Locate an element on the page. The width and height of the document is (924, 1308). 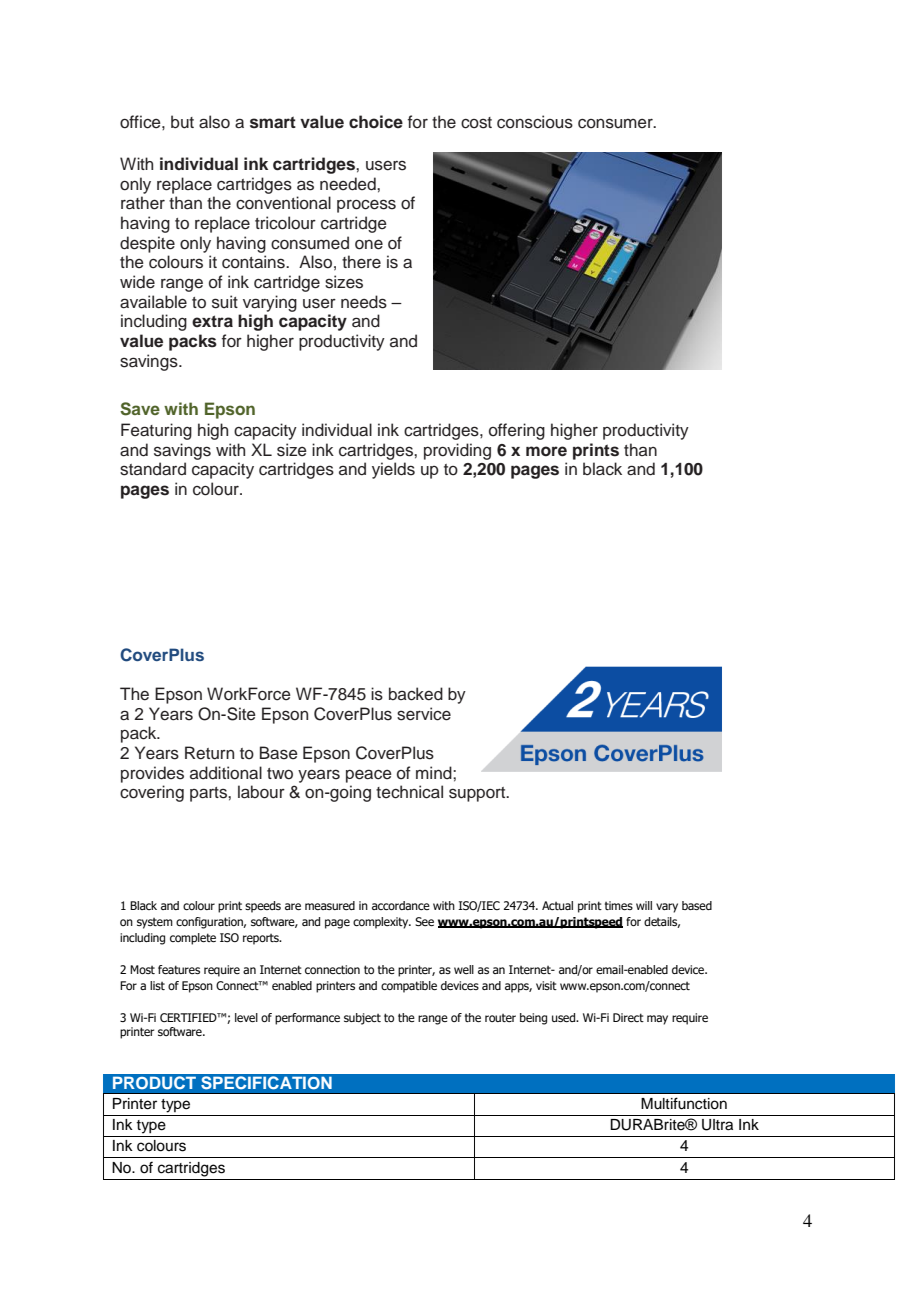
Ultra is located at coordinates (717, 1125).
